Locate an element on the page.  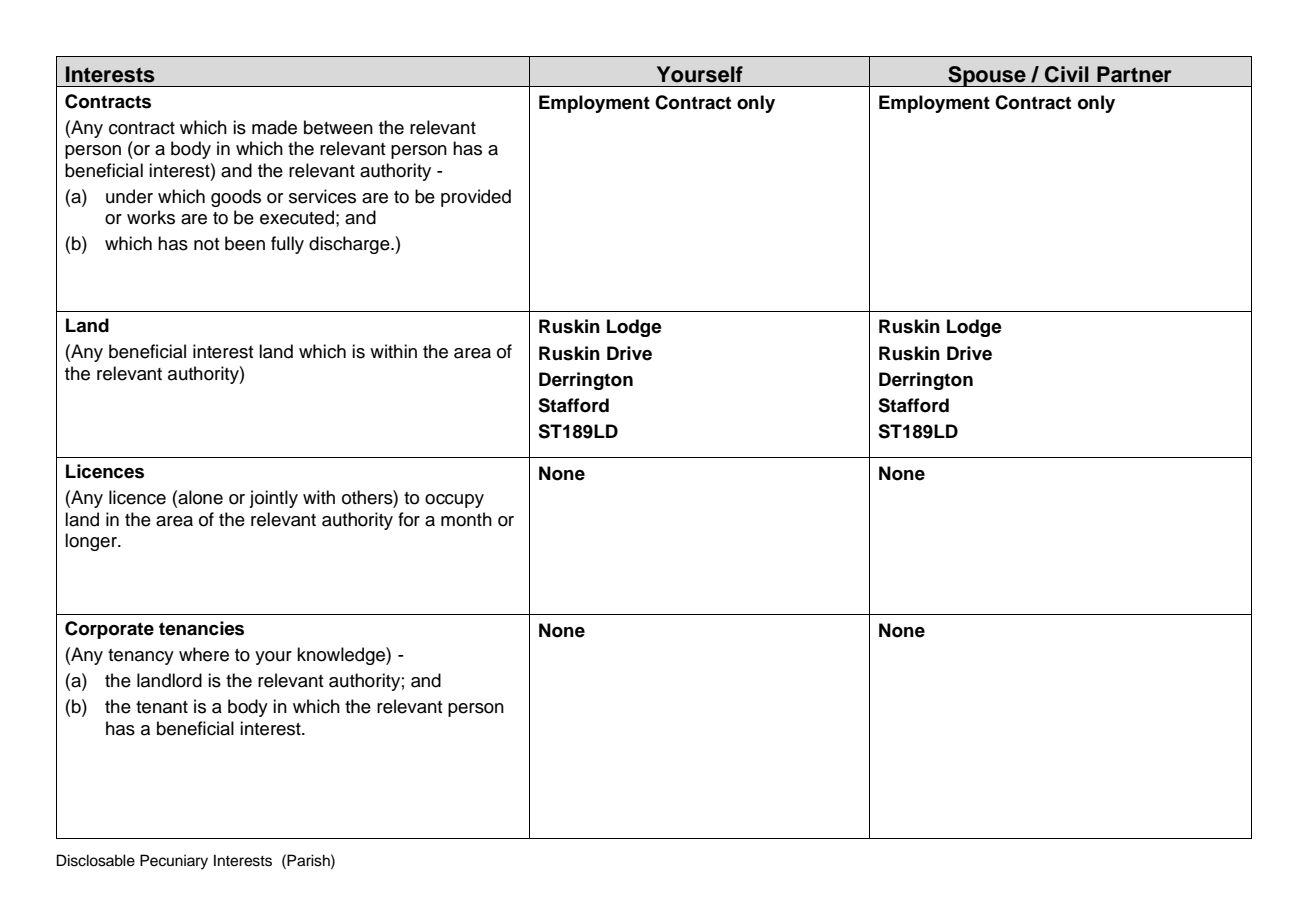
occupy is located at coordinates (454, 501).
